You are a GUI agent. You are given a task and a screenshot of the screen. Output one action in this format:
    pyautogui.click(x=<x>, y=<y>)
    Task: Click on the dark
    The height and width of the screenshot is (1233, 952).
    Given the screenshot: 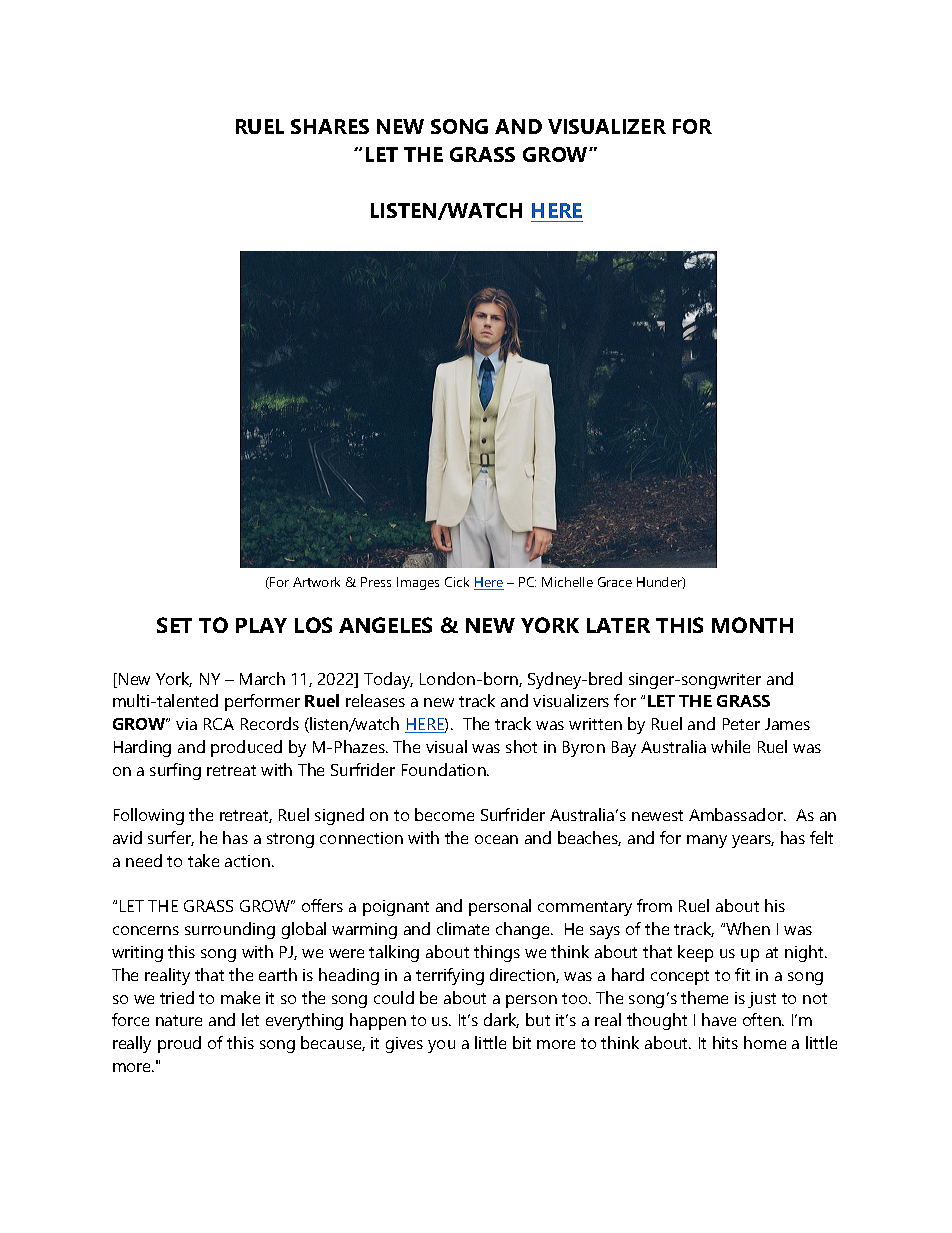 What is the action you would take?
    pyautogui.click(x=501, y=1020)
